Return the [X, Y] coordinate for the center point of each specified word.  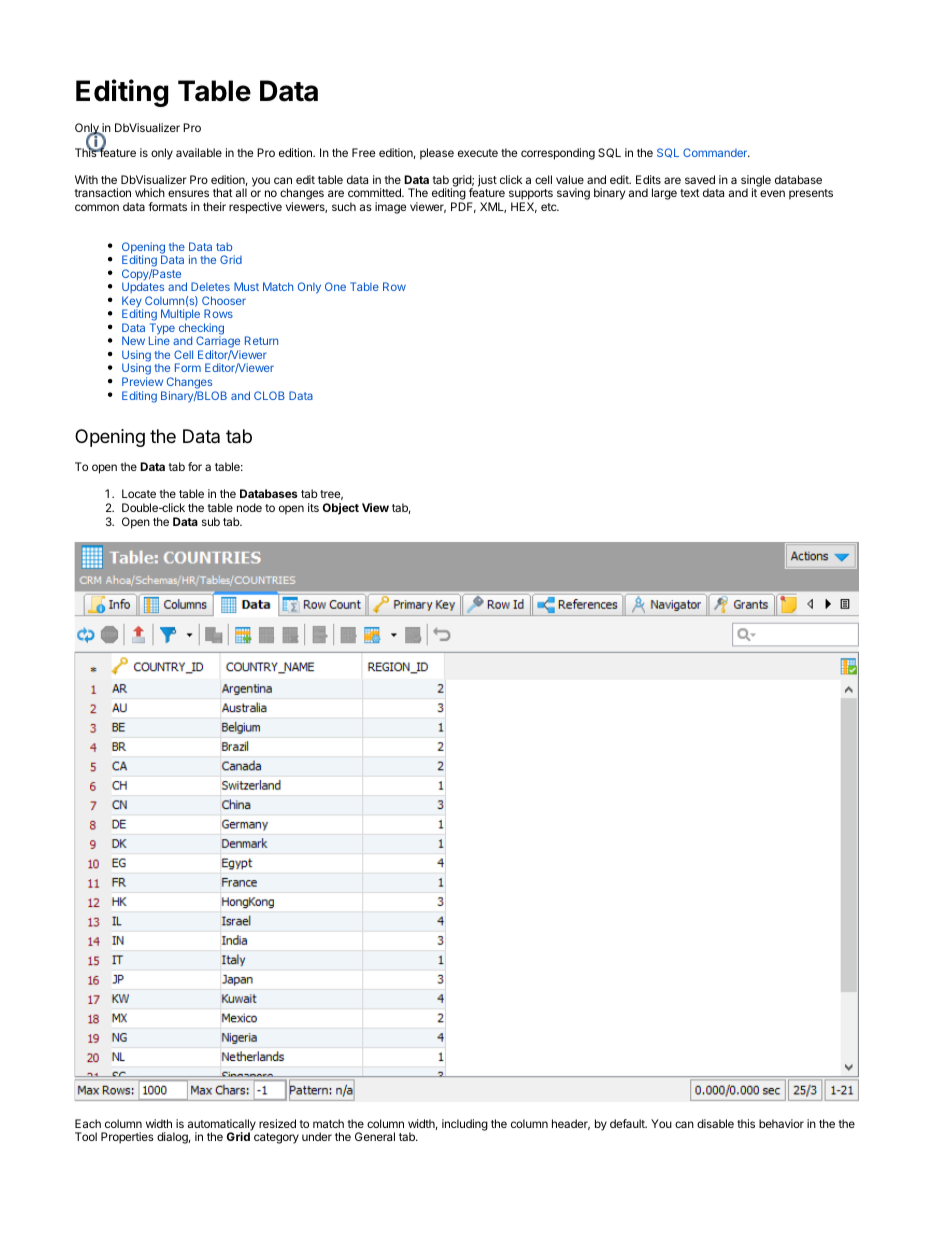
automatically [222, 1126]
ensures [188, 193]
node [249, 507]
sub [211, 521]
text [690, 193]
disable [715, 1123]
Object [341, 509]
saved [700, 179]
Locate [139, 493]
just [487, 181]
